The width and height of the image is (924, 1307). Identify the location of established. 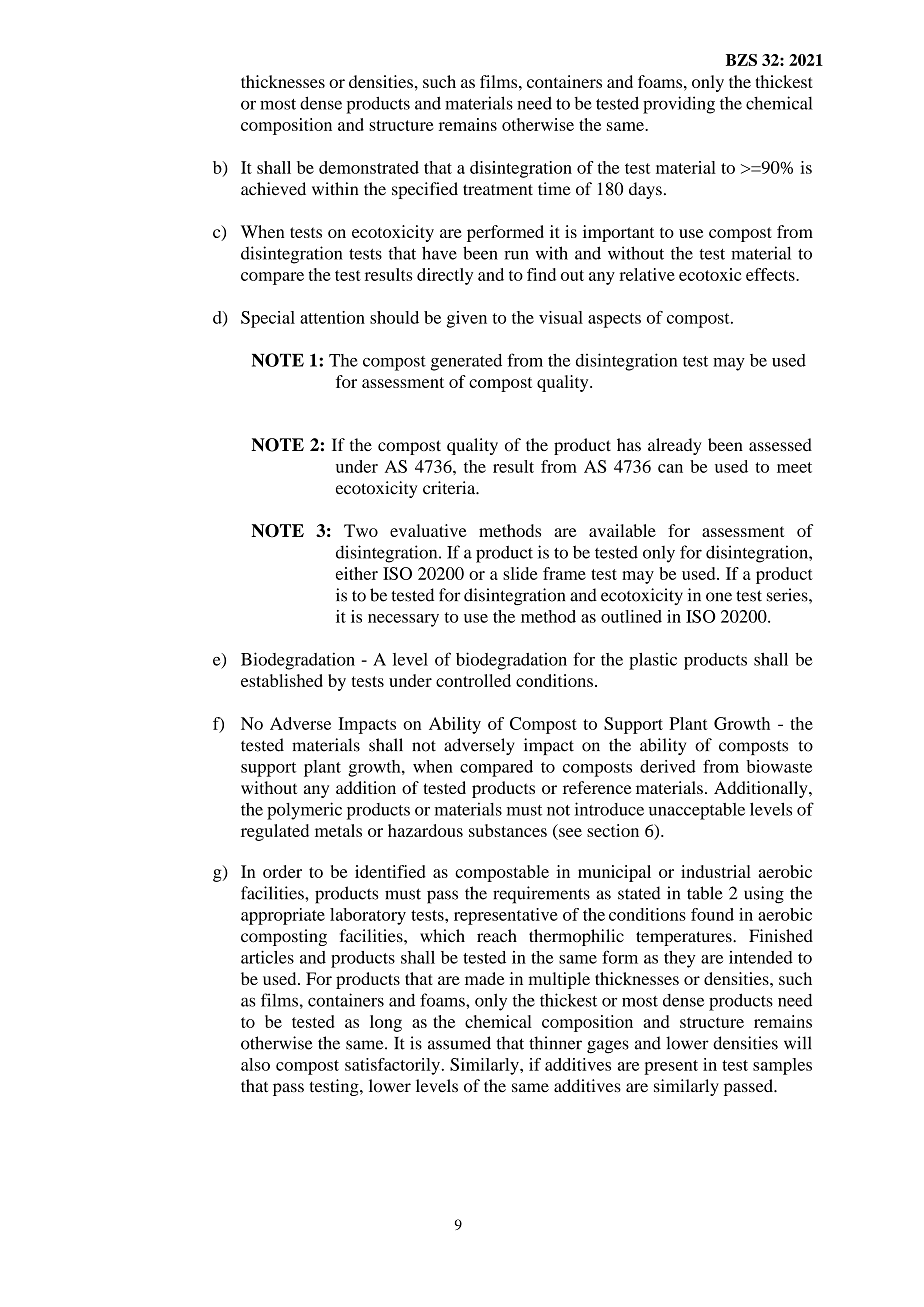
(282, 680).
